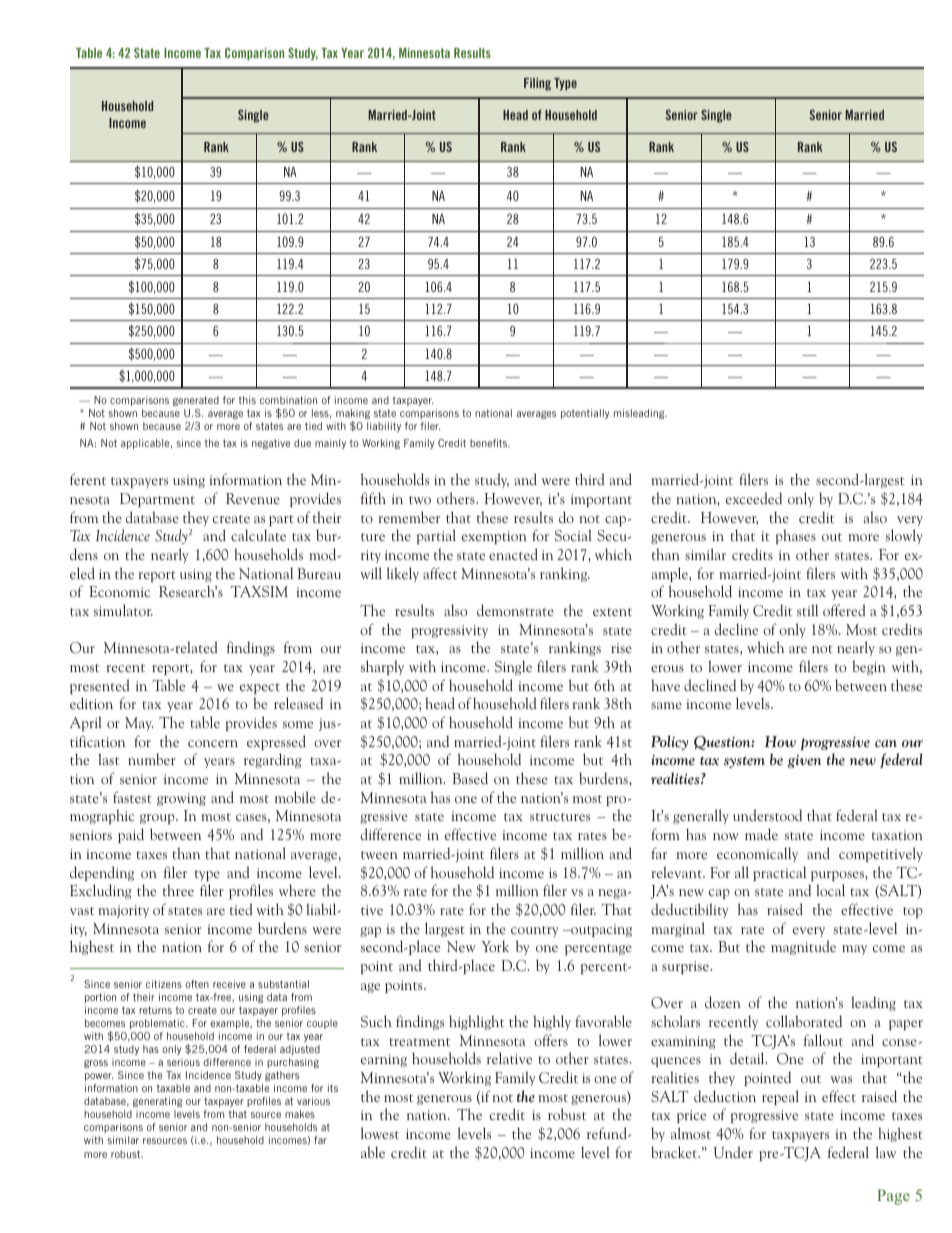 This screenshot has width=952, height=1233. What do you see at coordinates (380, 1133) in the screenshot?
I see `lowest` at bounding box center [380, 1133].
